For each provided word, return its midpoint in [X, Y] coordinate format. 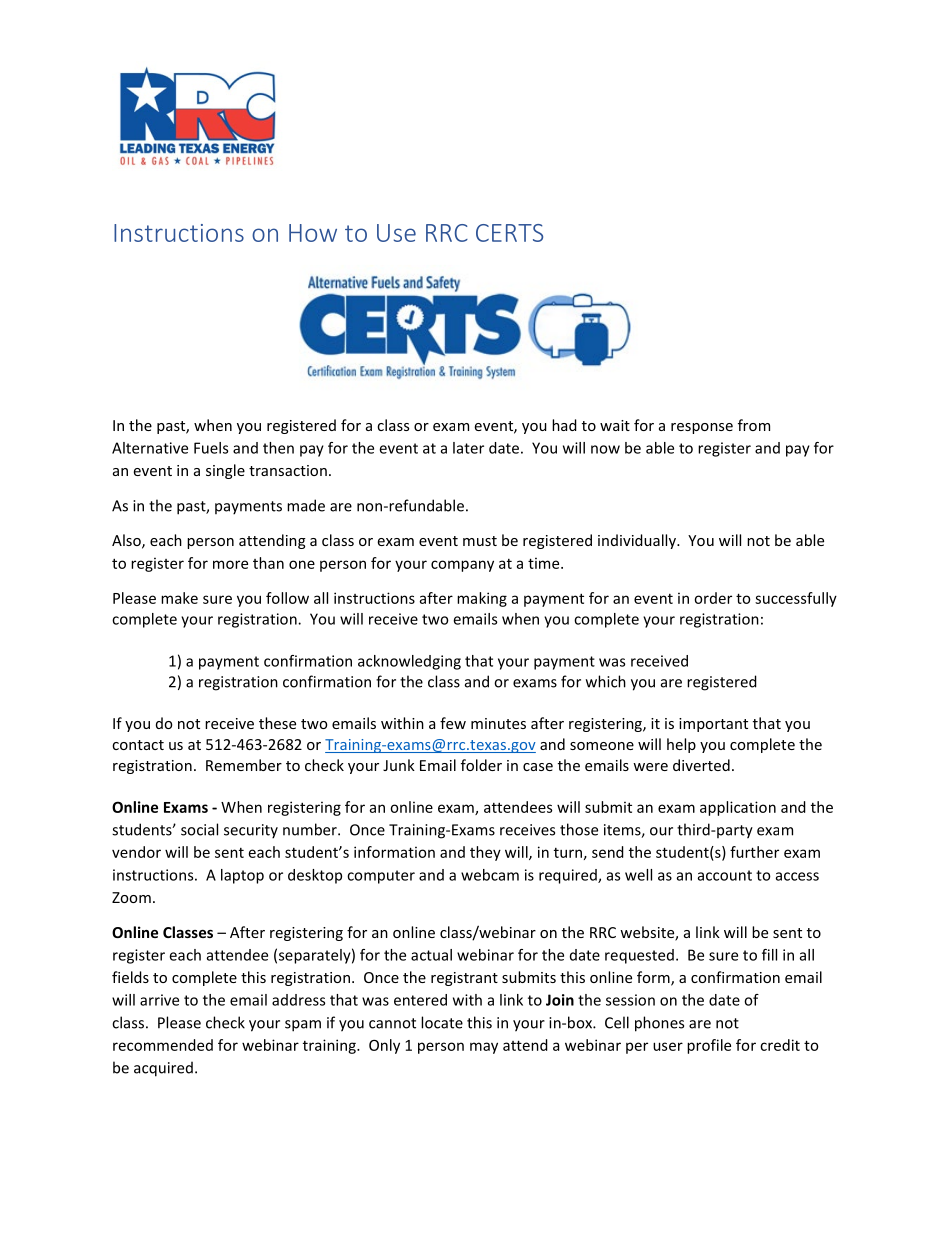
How [313, 233]
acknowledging [409, 662]
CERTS [509, 233]
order [713, 598]
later [468, 448]
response [702, 428]
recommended [163, 1045]
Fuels [211, 448]
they [485, 853]
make [179, 598]
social [199, 829]
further [754, 852]
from [754, 425]
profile [709, 1046]
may [484, 1048]
